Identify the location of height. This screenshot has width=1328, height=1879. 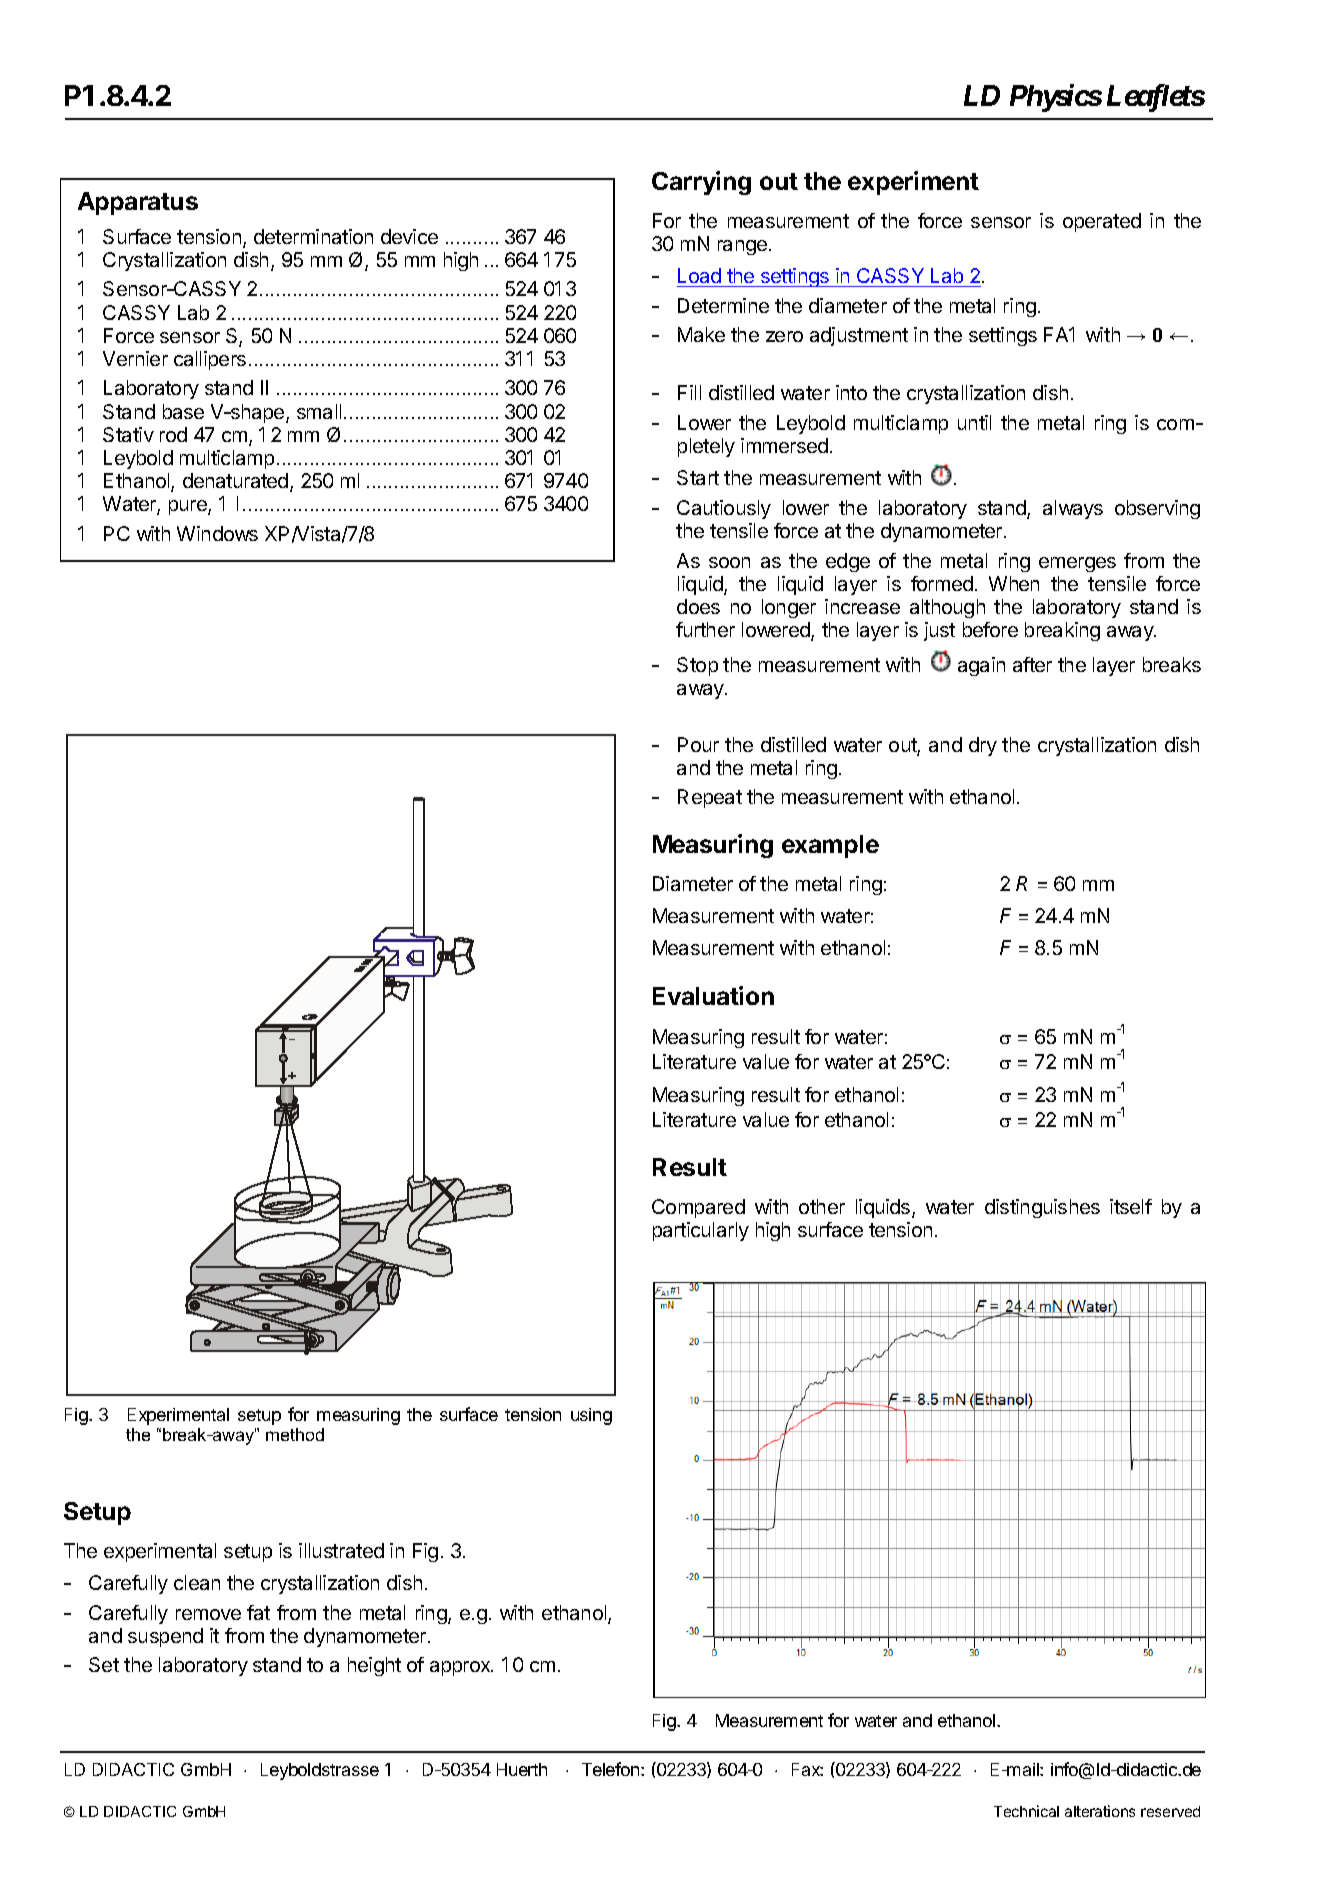
(374, 1666).
